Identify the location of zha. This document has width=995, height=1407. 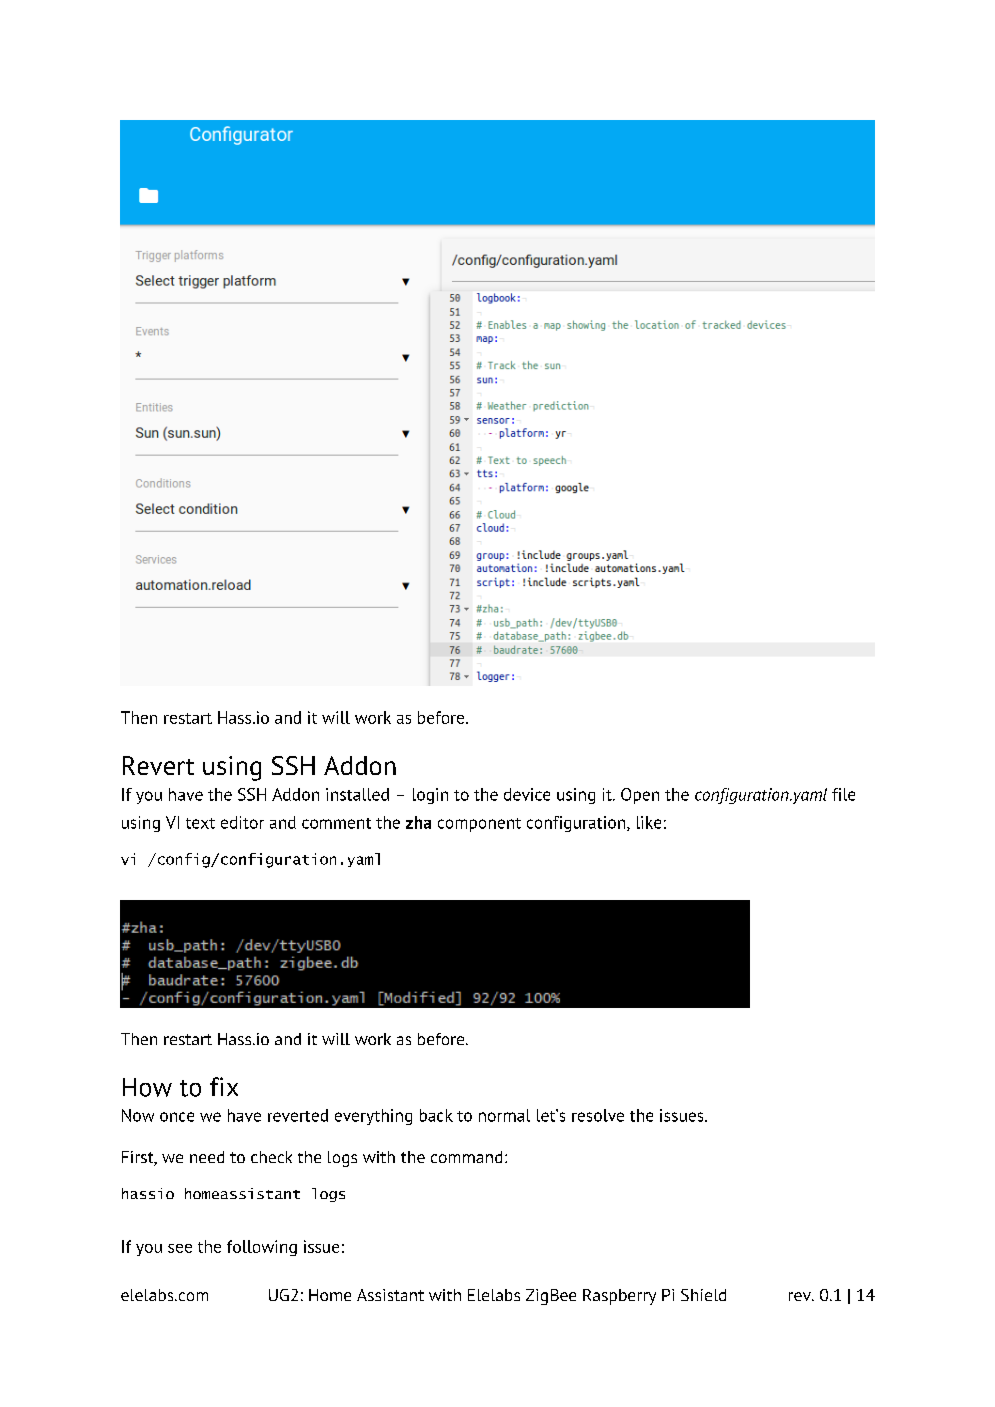
(418, 822).
